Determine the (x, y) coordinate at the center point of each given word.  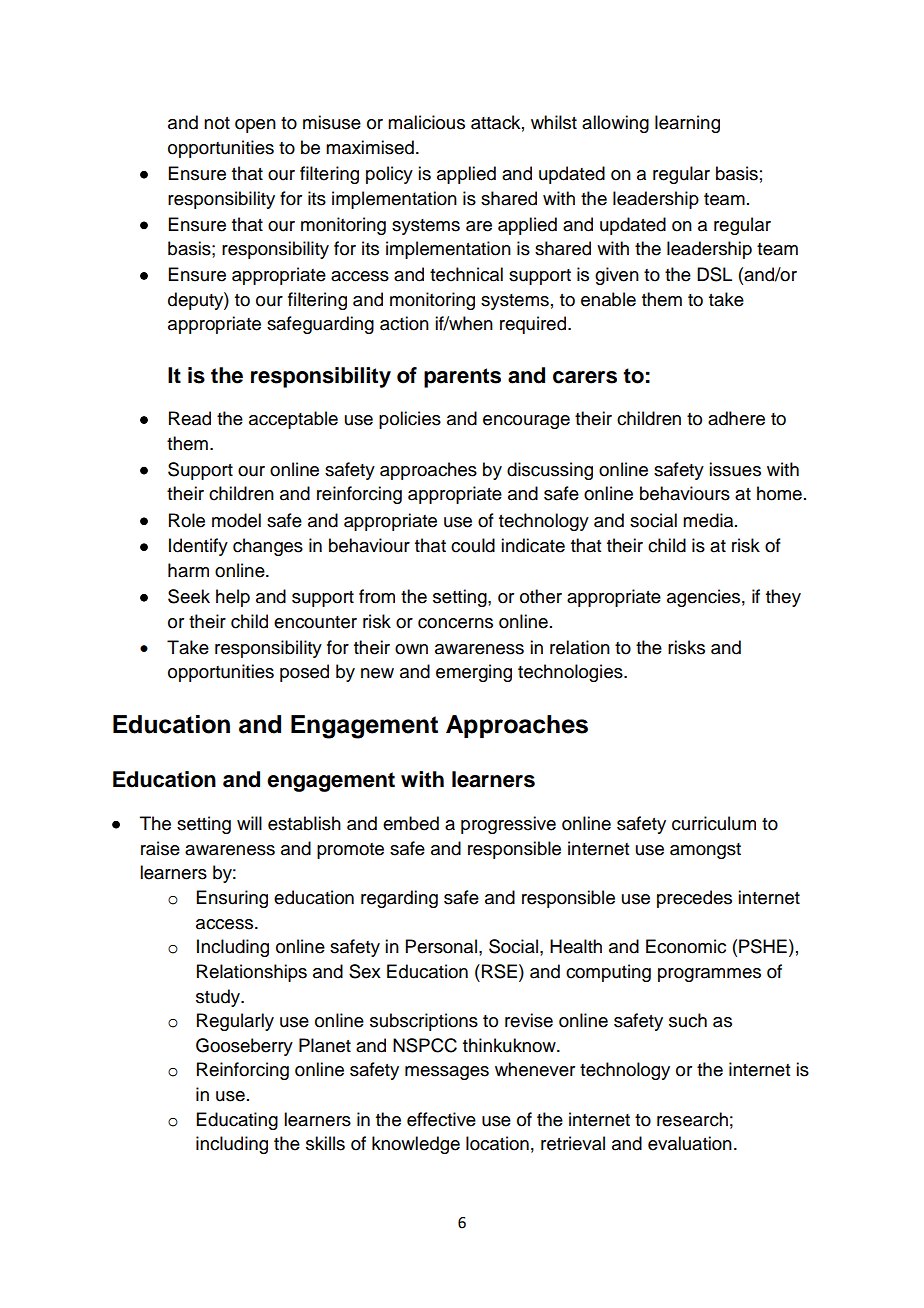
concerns (455, 623)
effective (441, 1119)
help (233, 598)
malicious (426, 122)
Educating (237, 1121)
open (255, 126)
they (783, 598)
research (692, 1119)
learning (687, 124)
